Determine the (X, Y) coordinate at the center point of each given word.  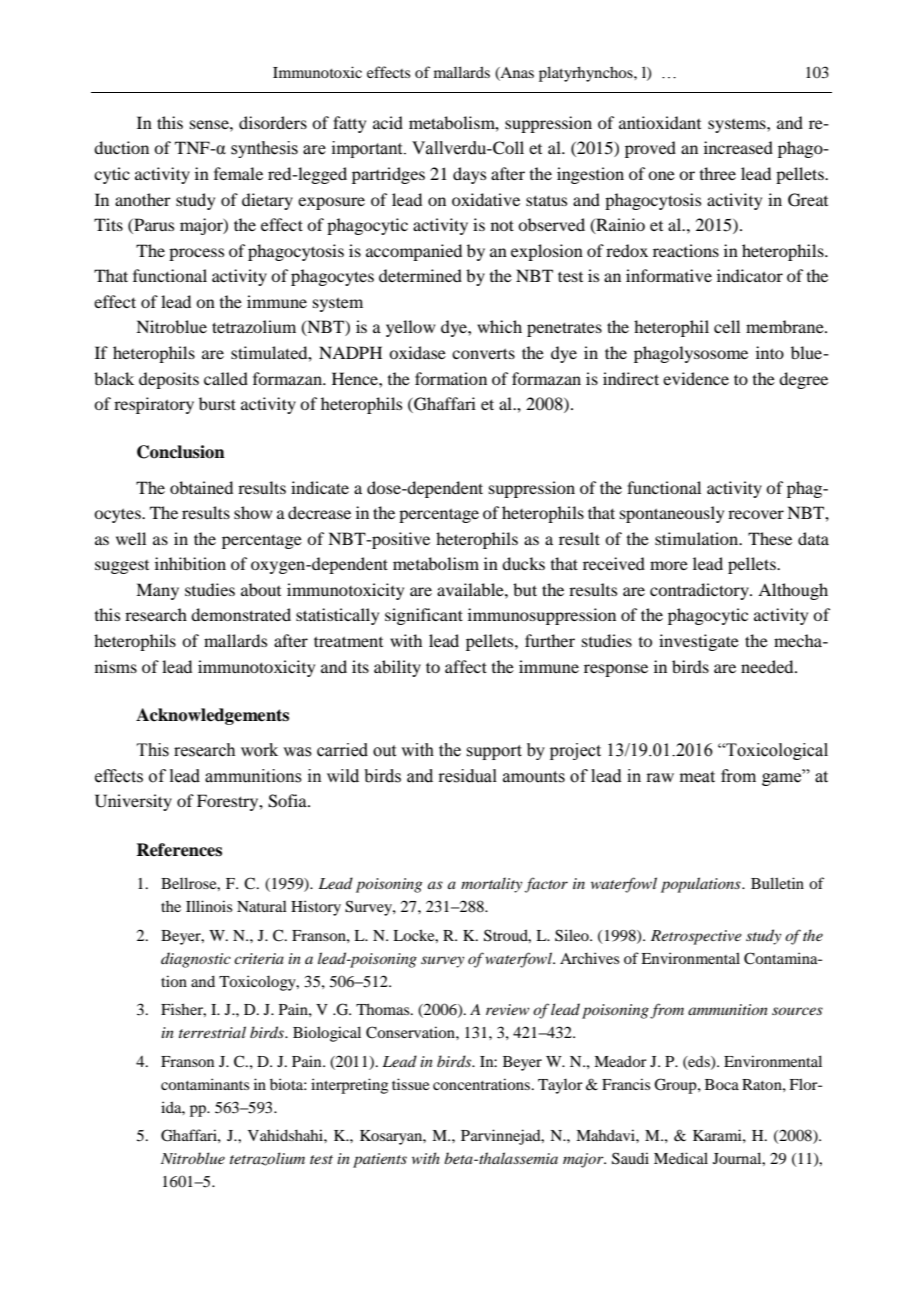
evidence (696, 378)
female (238, 173)
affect (466, 666)
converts (483, 353)
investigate (699, 642)
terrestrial (212, 1032)
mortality (491, 885)
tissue (410, 1084)
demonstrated (241, 614)
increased (738, 147)
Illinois (209, 906)
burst (217, 403)
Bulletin (777, 883)
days (469, 175)
